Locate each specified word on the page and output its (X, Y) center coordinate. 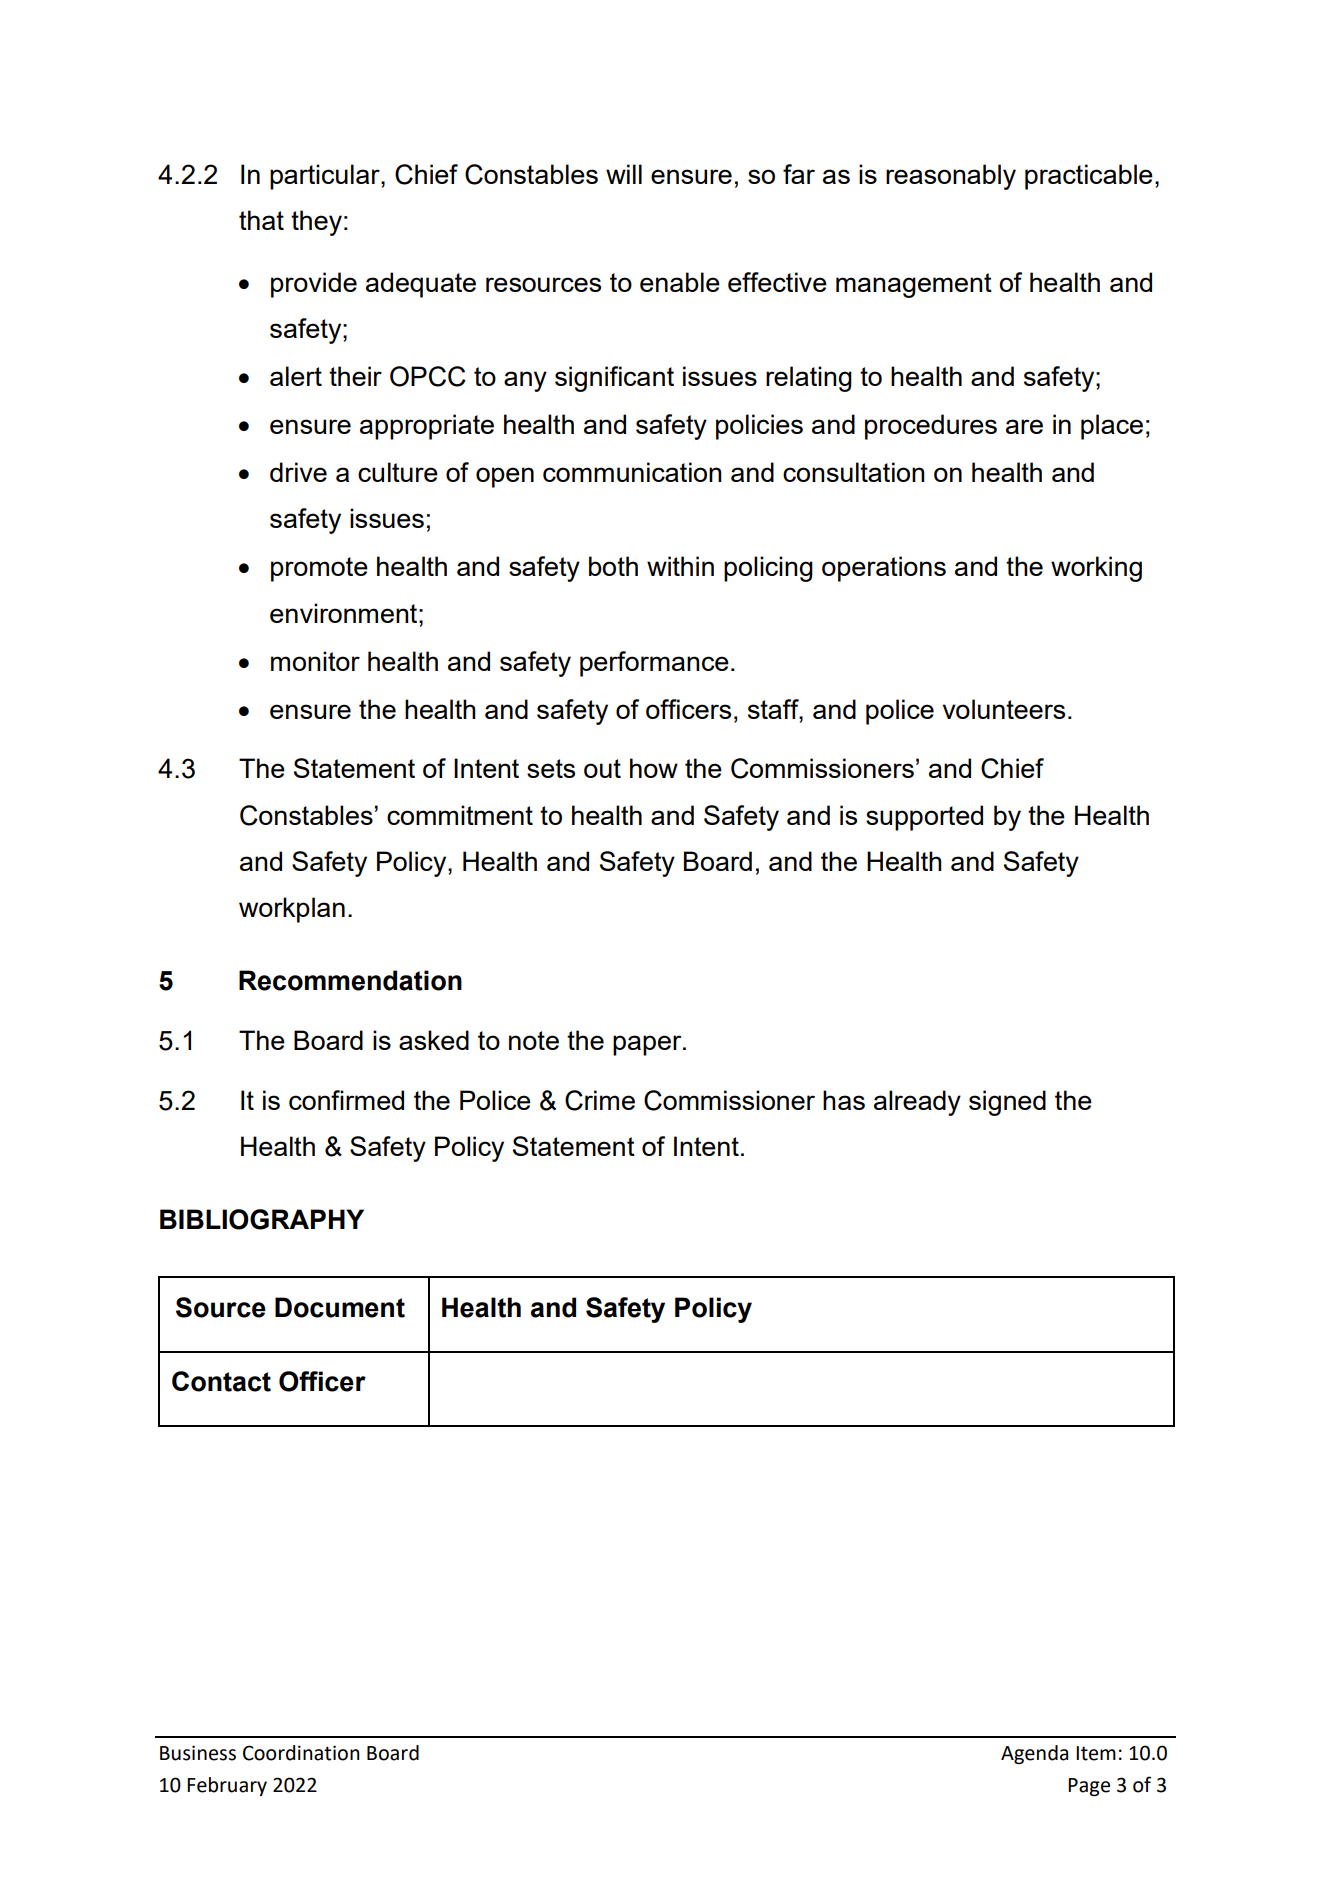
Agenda (1034, 1754)
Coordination (301, 1753)
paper (648, 1045)
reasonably (951, 177)
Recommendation (350, 980)
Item (1096, 1753)
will (624, 174)
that (261, 220)
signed (1007, 1103)
